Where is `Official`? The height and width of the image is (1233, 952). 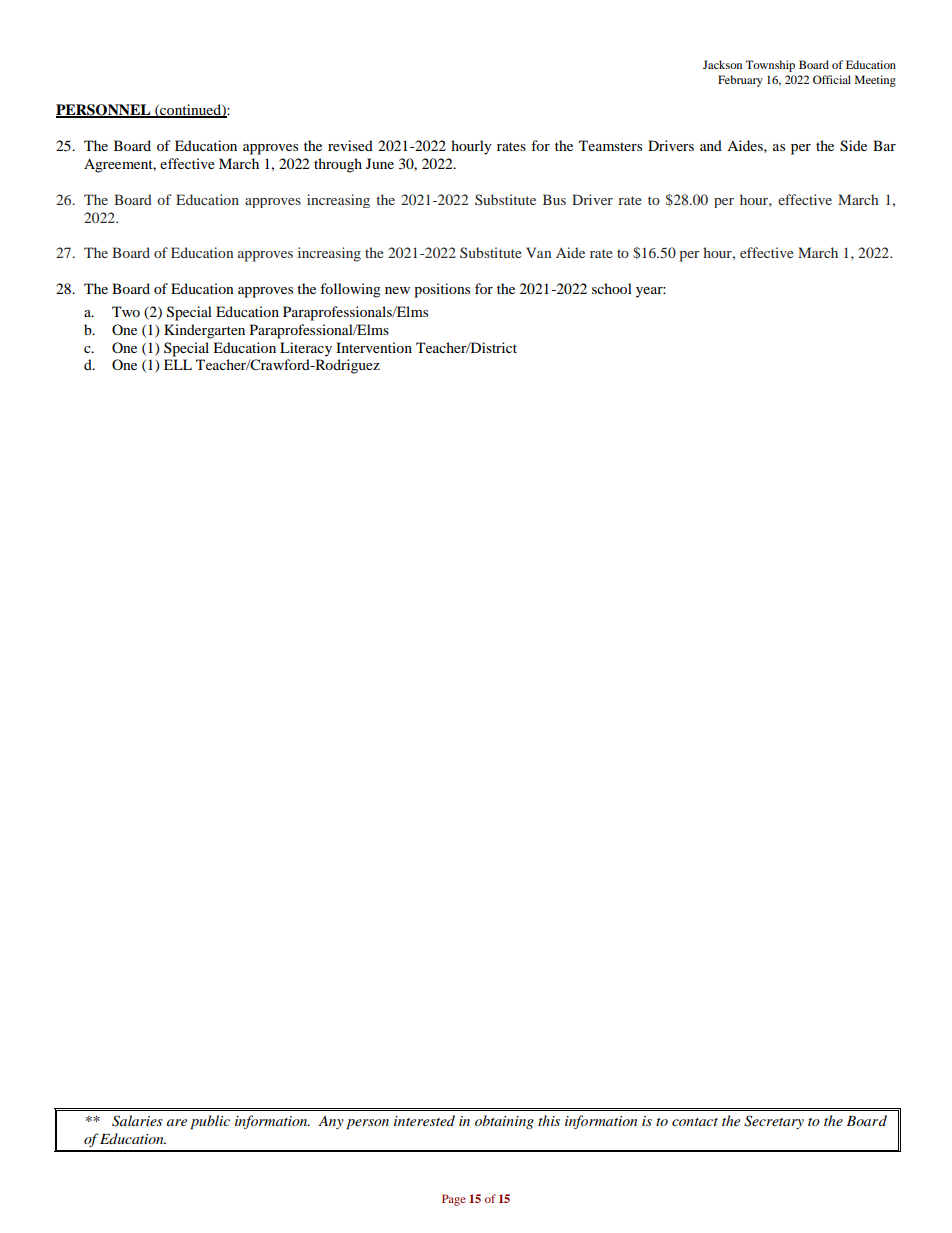
Official is located at coordinates (832, 79).
